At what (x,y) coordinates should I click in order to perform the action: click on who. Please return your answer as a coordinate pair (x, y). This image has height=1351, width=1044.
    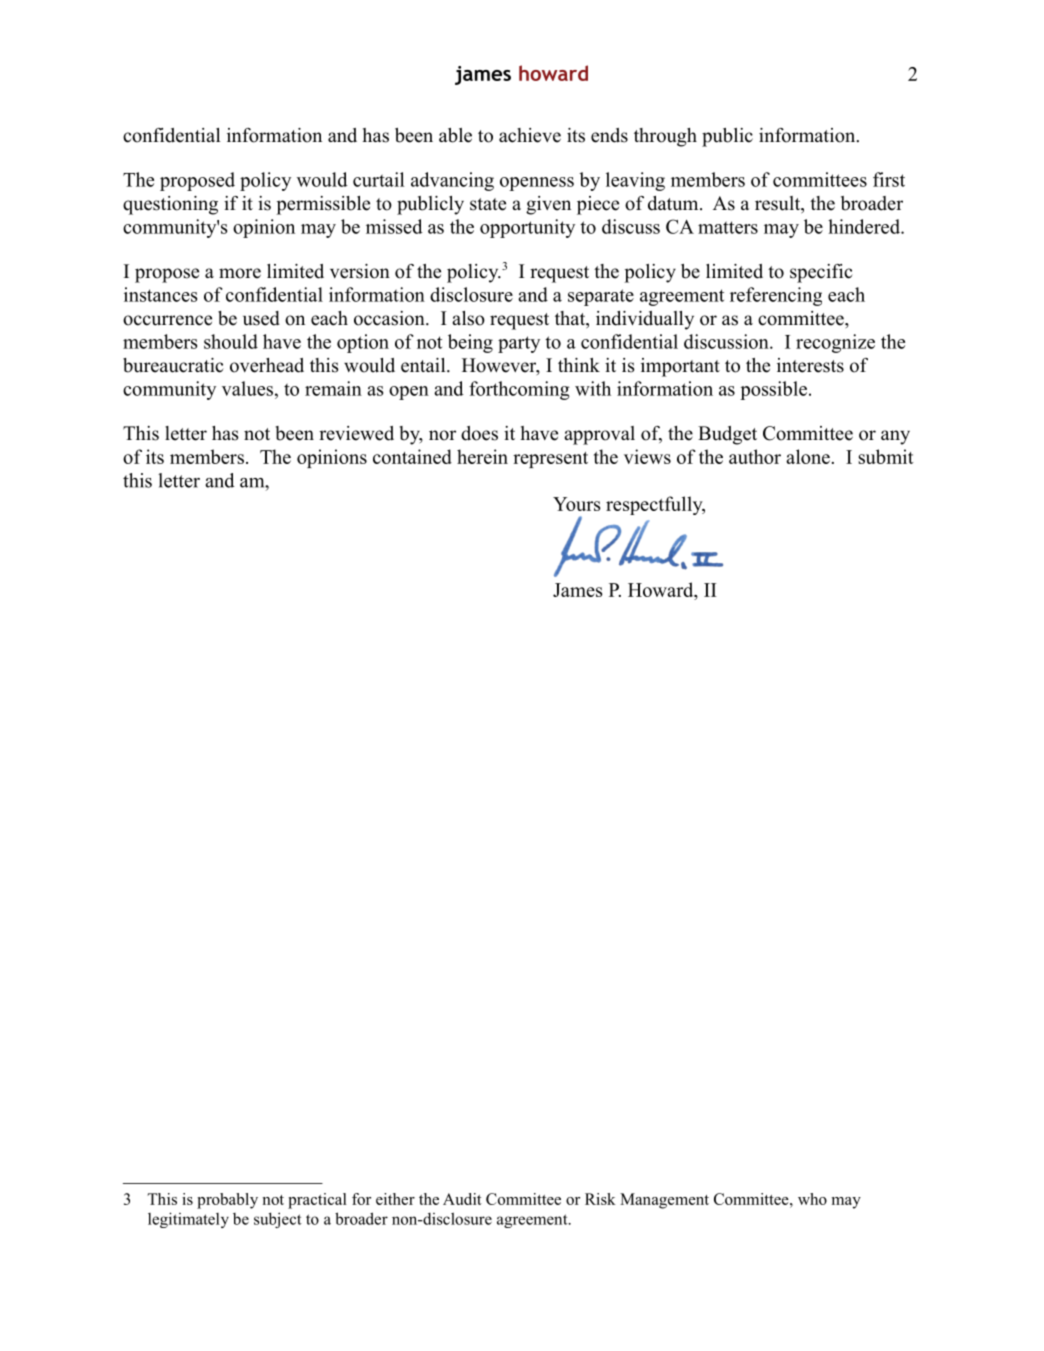
    Looking at the image, I should click on (812, 1199).
